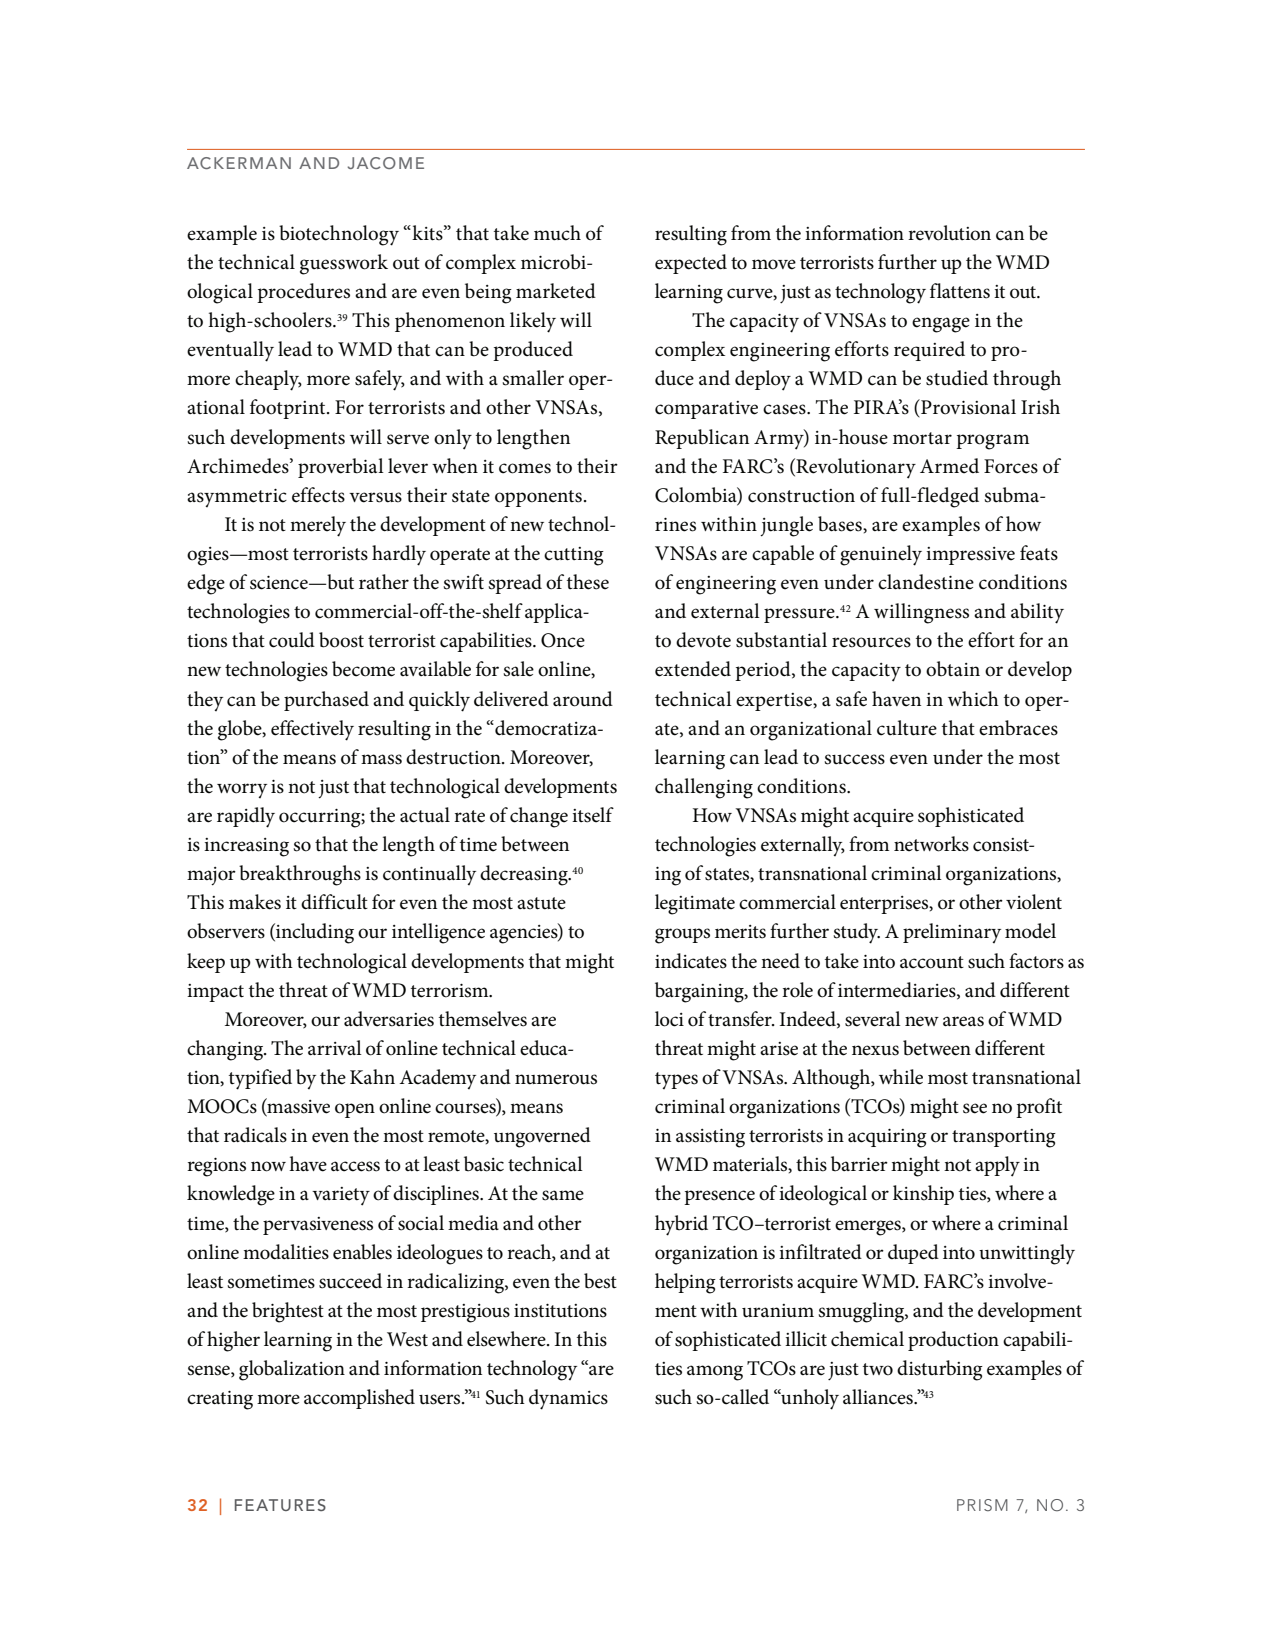 This image has width=1272, height=1647. I want to click on itself, so click(593, 815).
